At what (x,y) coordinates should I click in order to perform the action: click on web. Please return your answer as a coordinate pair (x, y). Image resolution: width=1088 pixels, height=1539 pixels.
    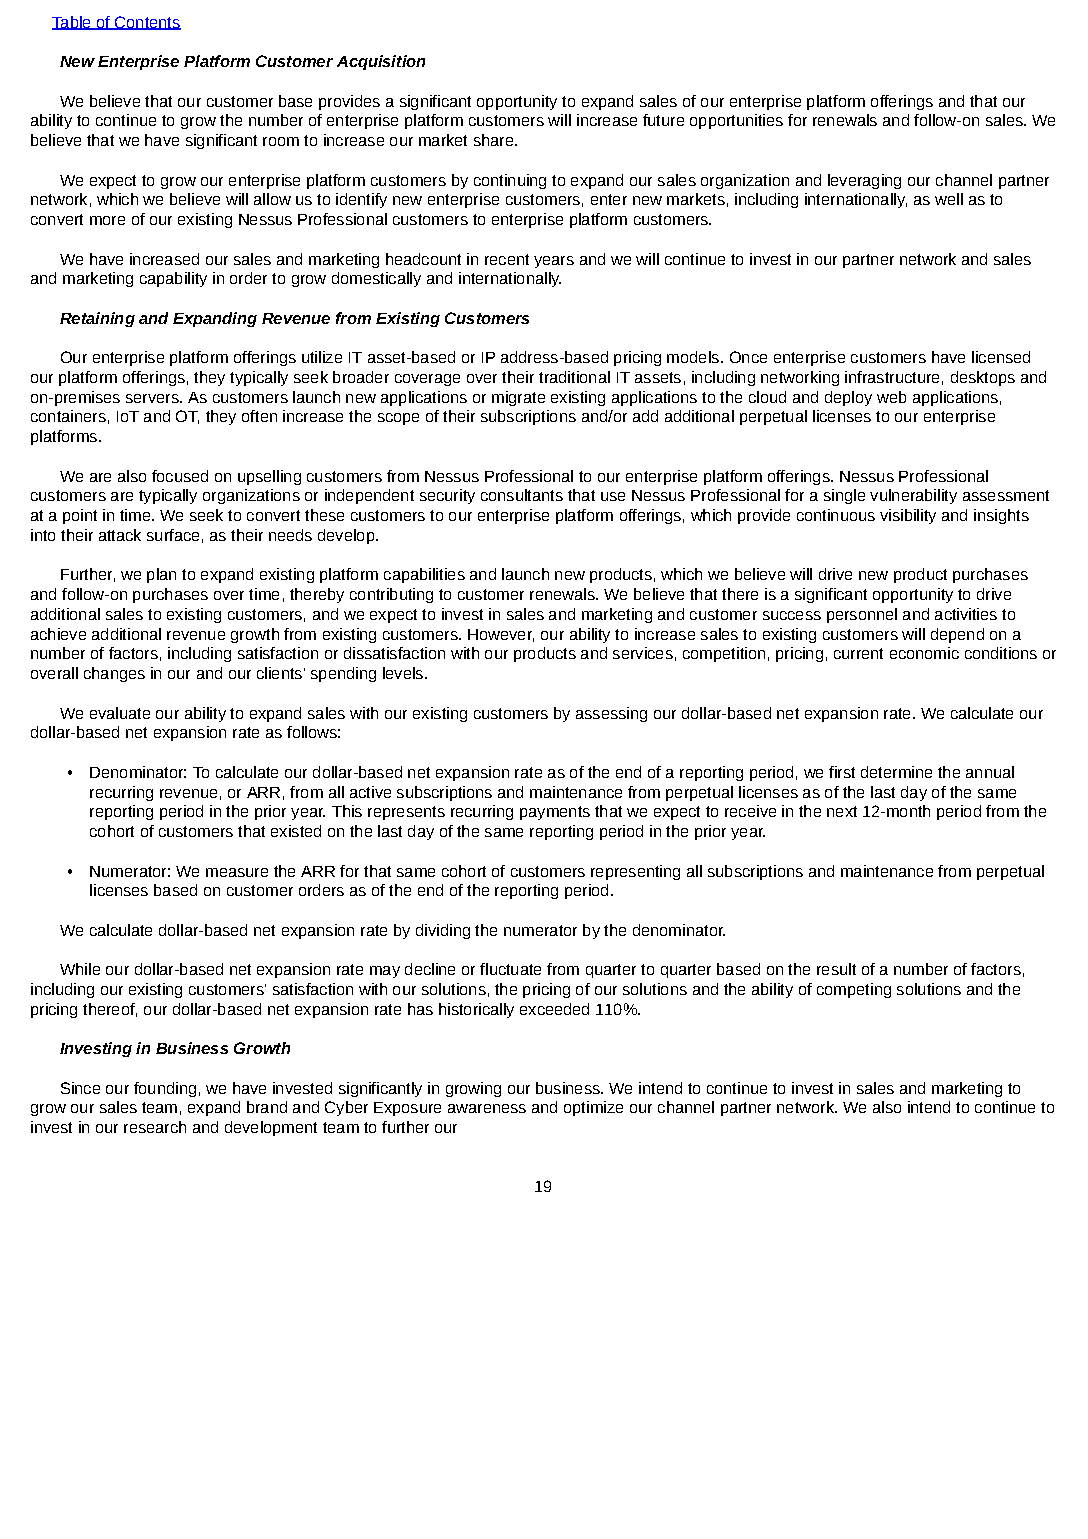
    Looking at the image, I should click on (891, 397).
